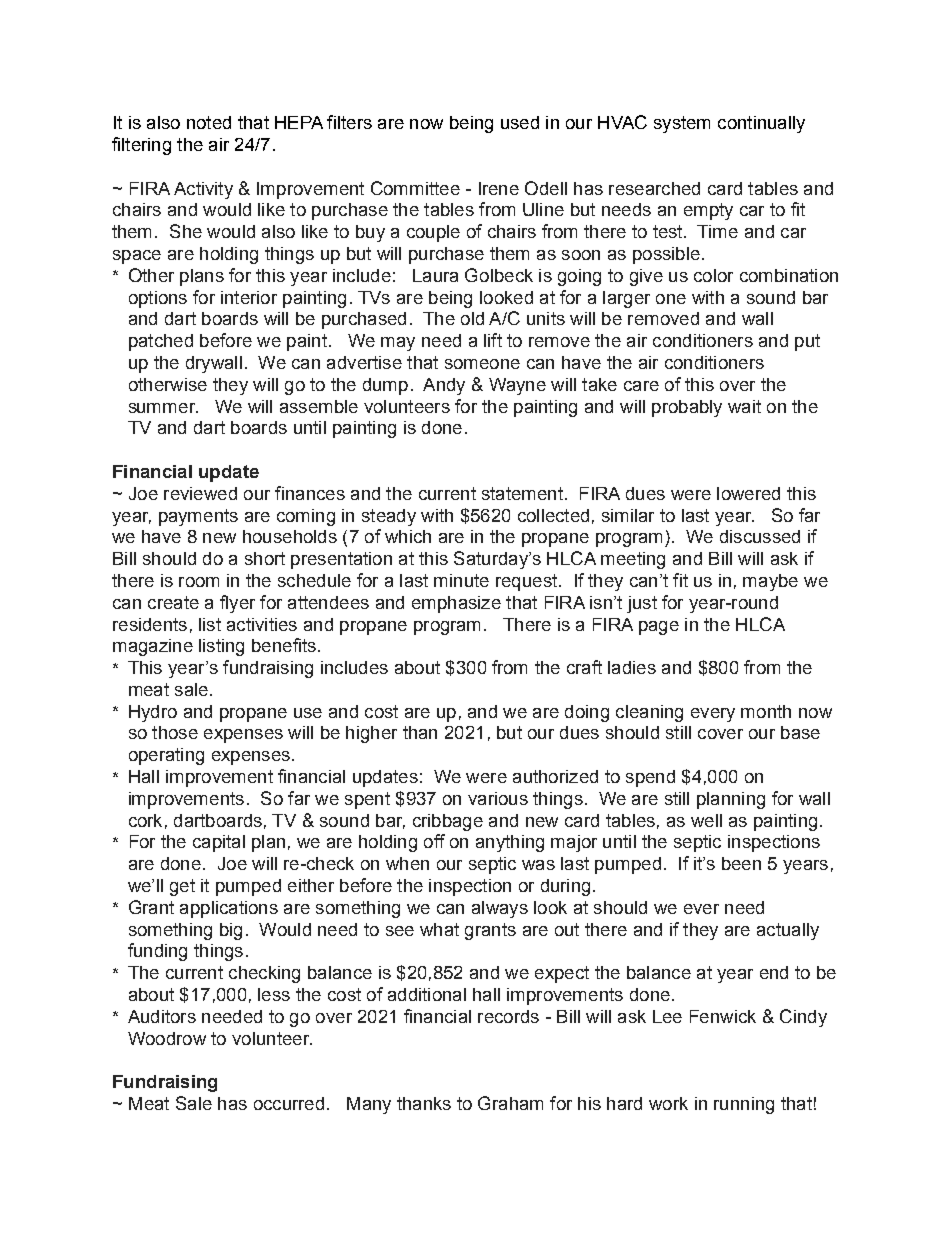  Describe the element at coordinates (499, 188) in the image. I see `Irene` at that location.
